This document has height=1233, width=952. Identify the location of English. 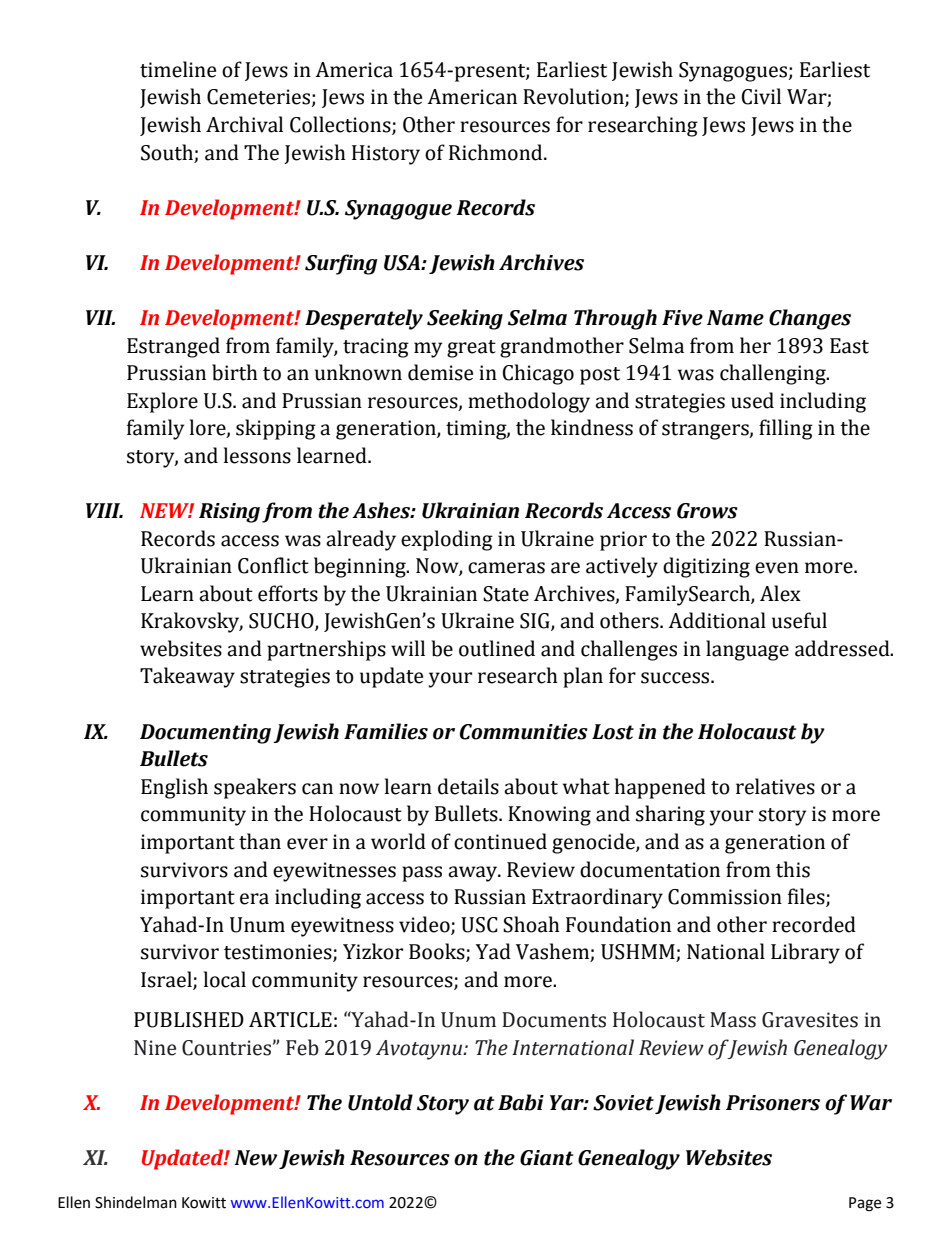
(174, 788).
